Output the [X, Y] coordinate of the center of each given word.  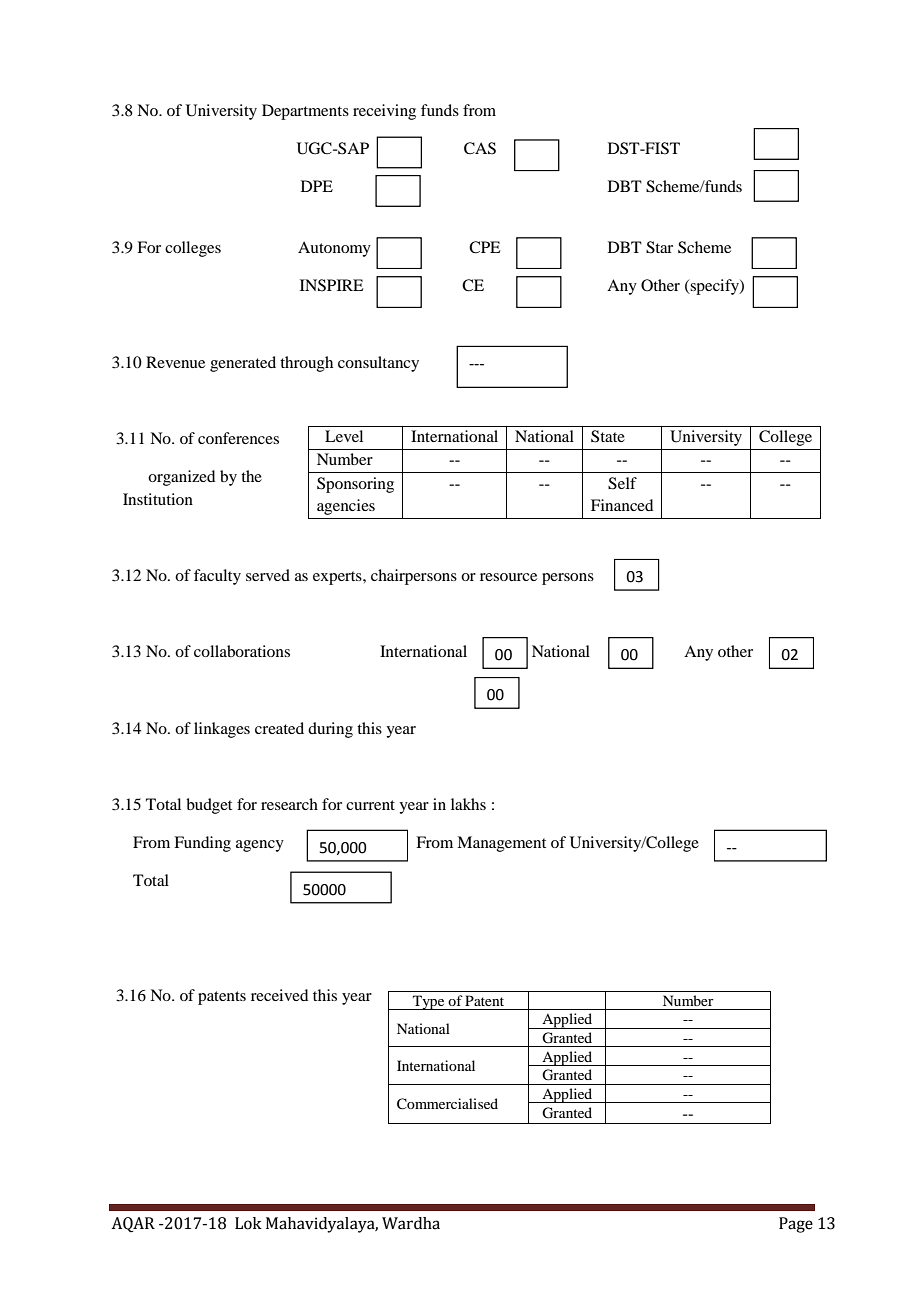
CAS [480, 148]
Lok [248, 1223]
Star [659, 247]
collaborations [242, 651]
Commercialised [447, 1104]
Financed [622, 505]
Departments [305, 112]
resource [508, 577]
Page [796, 1225]
